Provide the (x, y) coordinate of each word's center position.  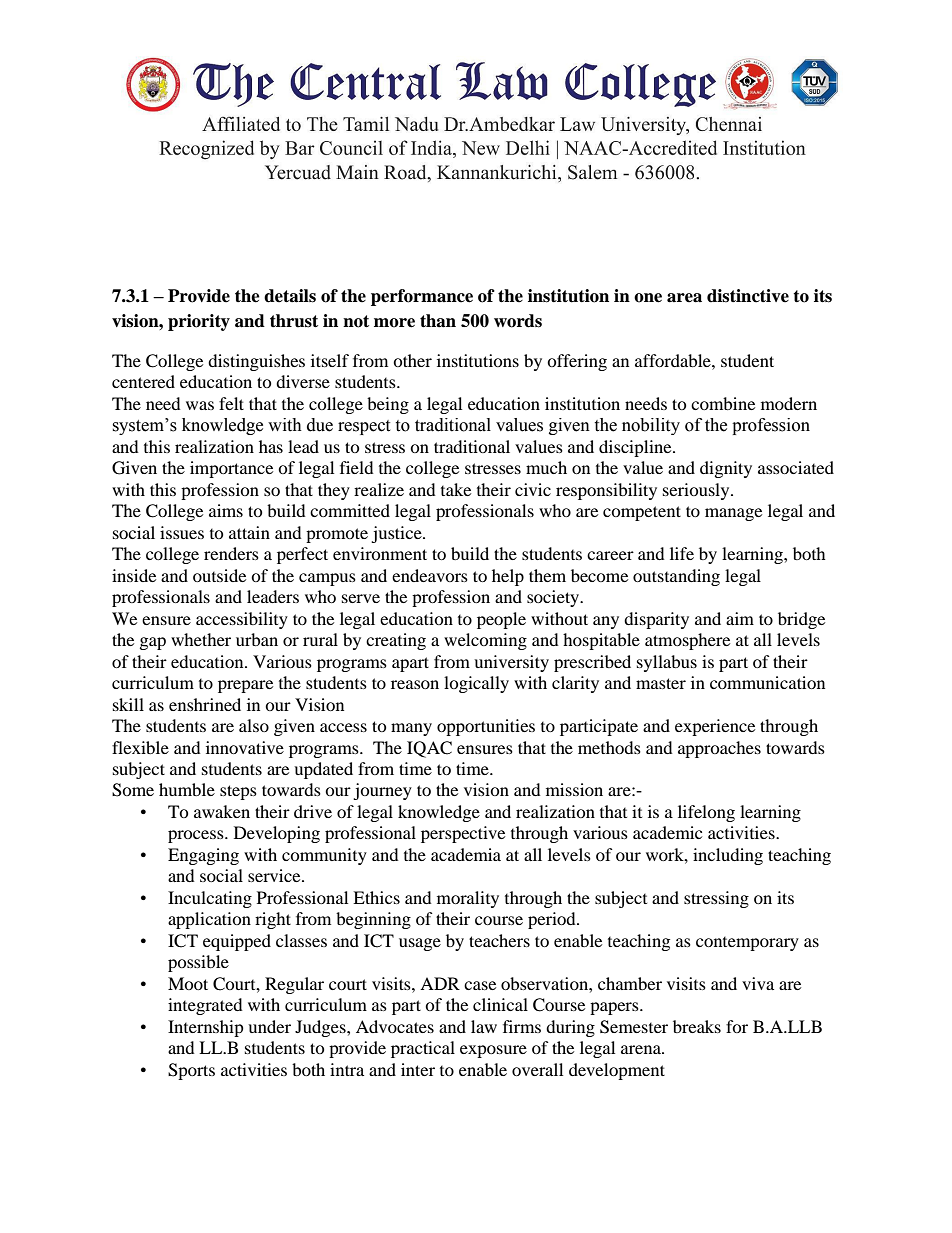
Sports (191, 1071)
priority (199, 322)
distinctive (748, 296)
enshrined (205, 704)
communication (767, 682)
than (438, 321)
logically (476, 684)
